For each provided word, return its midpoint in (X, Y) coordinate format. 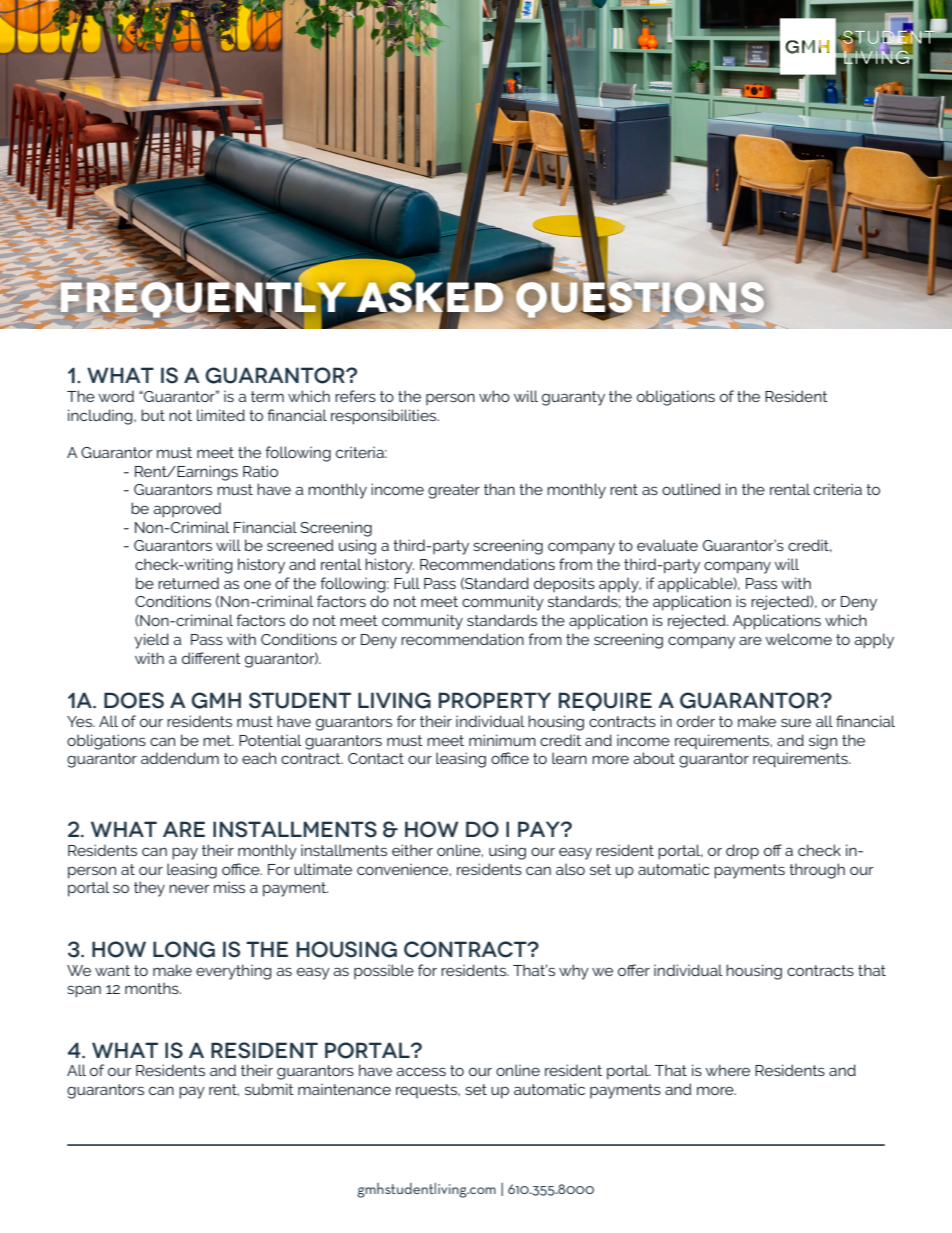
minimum (502, 740)
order (696, 721)
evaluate (667, 545)
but (153, 415)
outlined (691, 489)
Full (407, 583)
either (412, 850)
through (817, 871)
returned (188, 583)
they (149, 889)
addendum (180, 758)
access (421, 1071)
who (494, 396)
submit (269, 1089)
